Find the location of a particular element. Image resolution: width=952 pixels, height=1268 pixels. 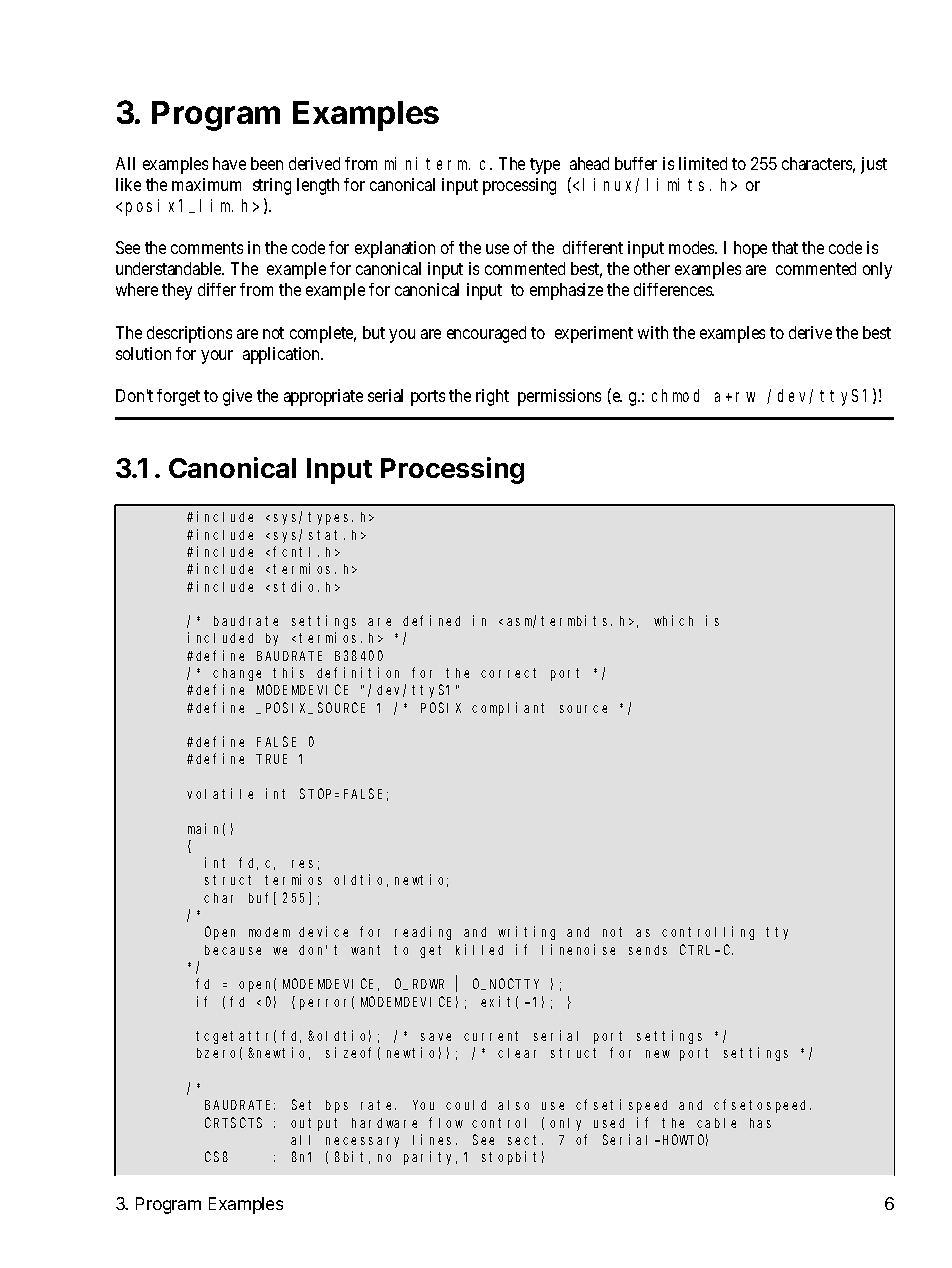

bps is located at coordinates (337, 1106).
